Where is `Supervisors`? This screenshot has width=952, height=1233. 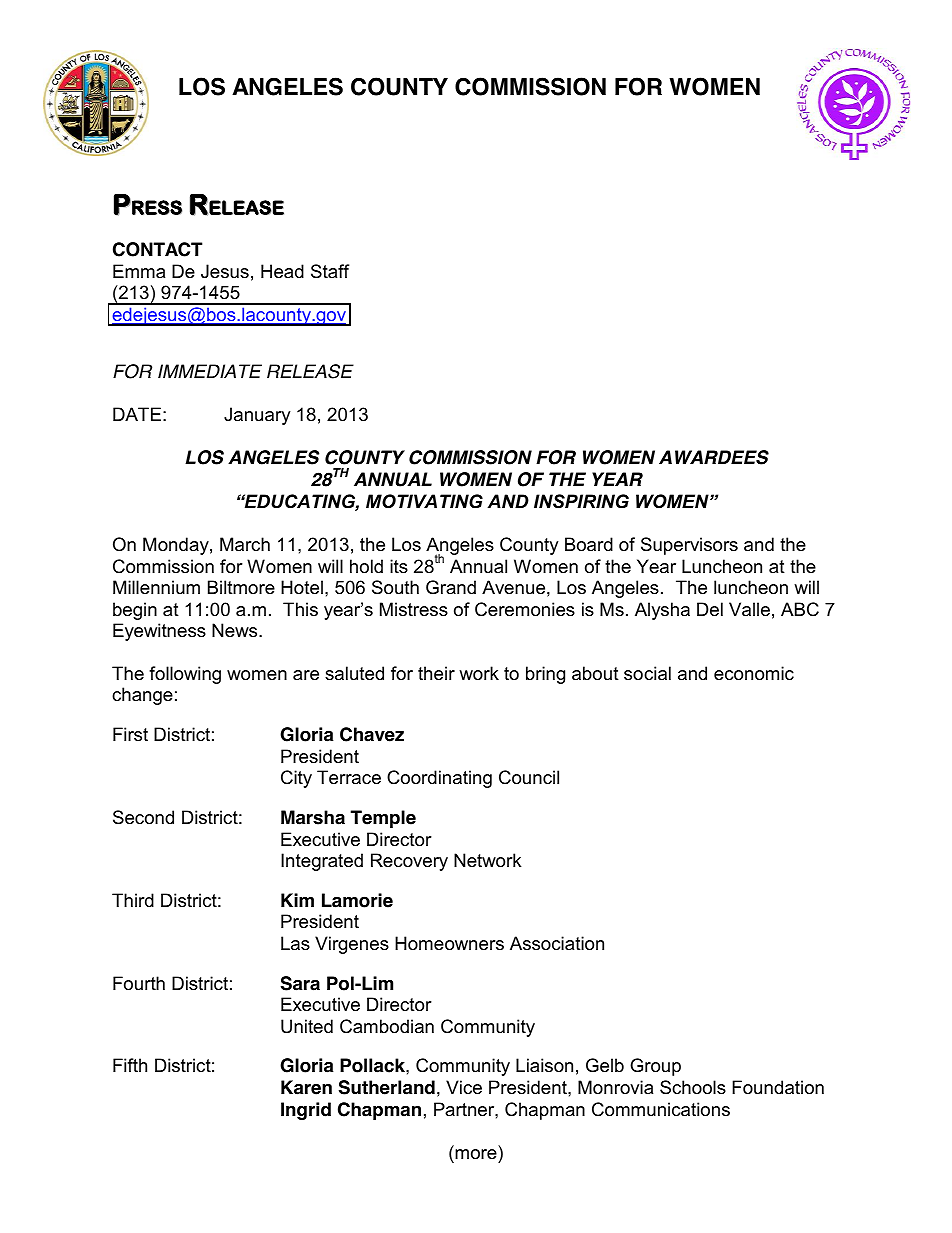
Supervisors is located at coordinates (689, 546).
